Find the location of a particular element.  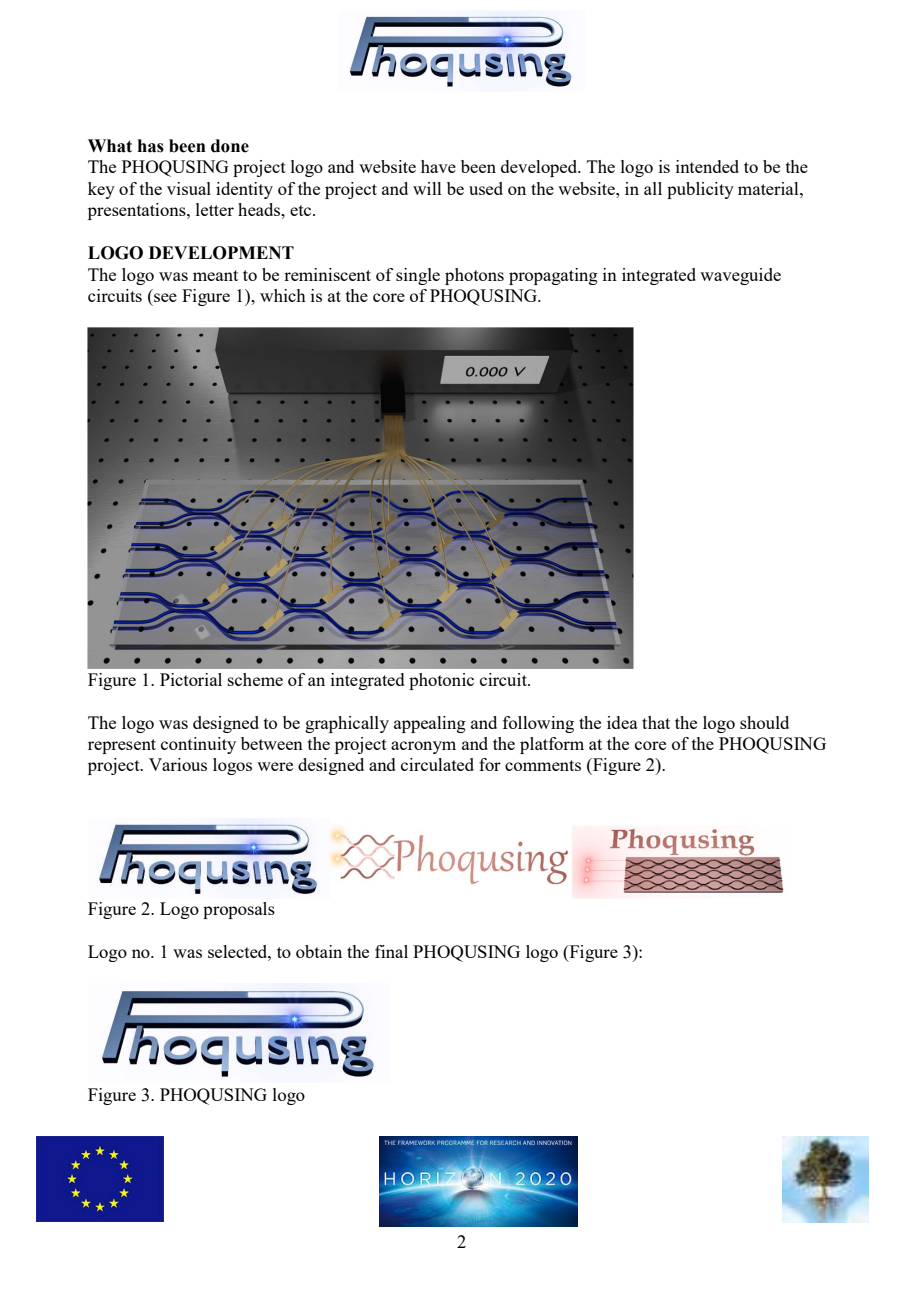

photonic is located at coordinates (441, 681).
